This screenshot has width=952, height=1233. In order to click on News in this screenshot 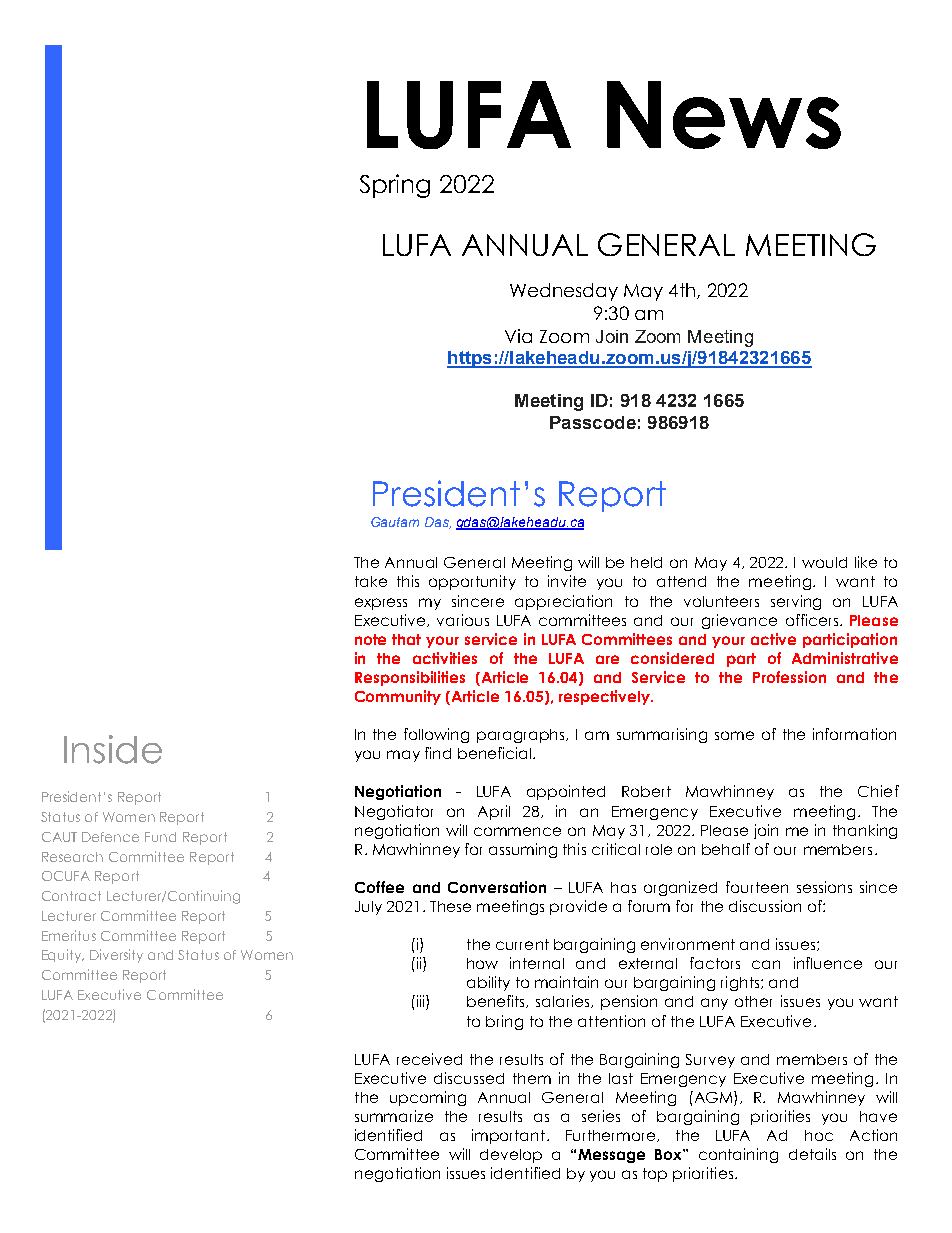, I will do `click(724, 115)`.
